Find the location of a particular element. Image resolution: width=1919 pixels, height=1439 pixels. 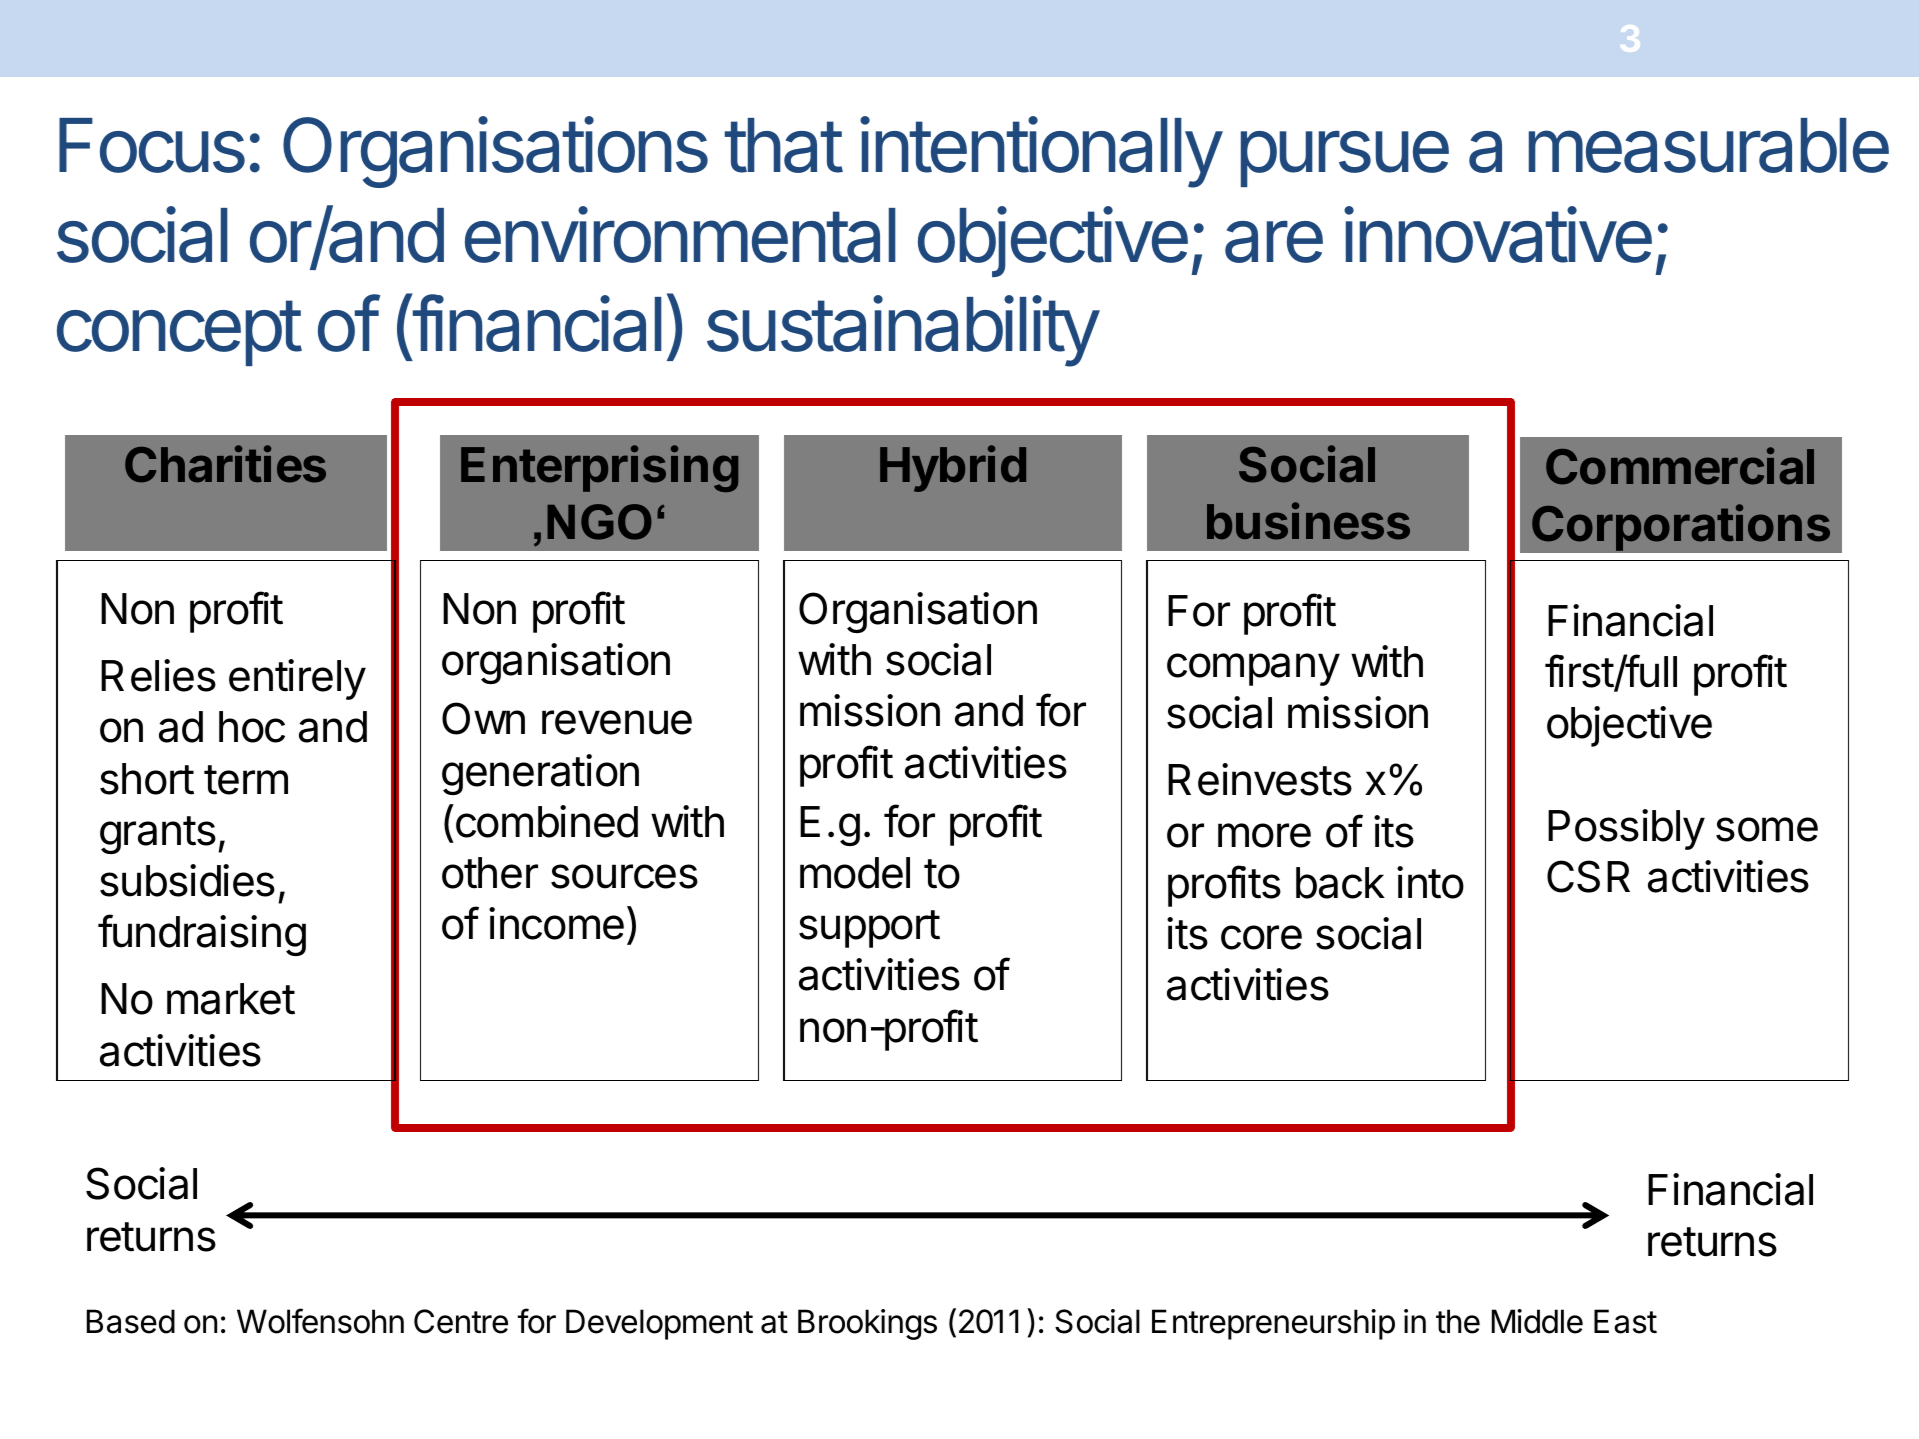

market is located at coordinates (231, 999).
